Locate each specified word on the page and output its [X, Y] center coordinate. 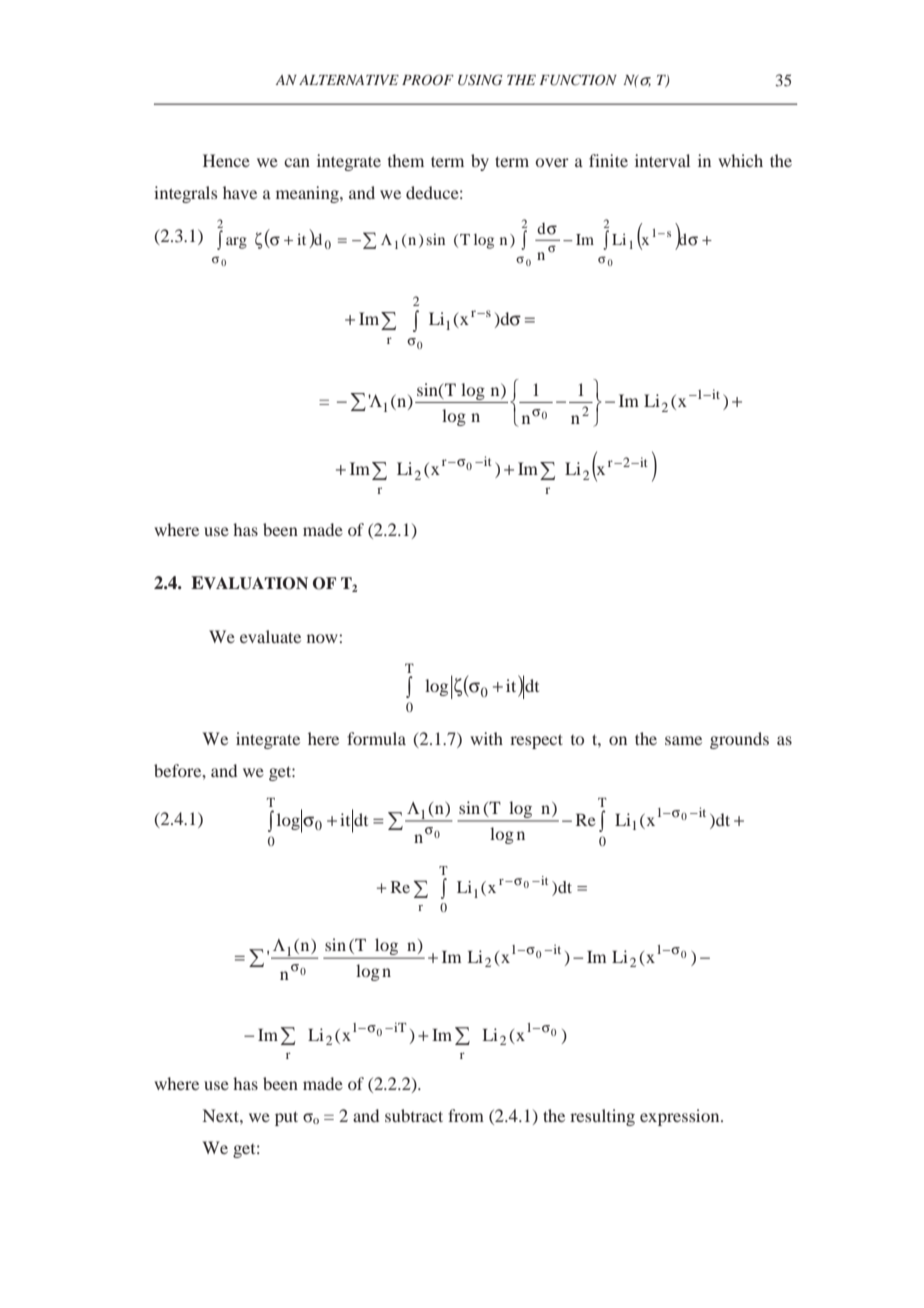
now [323, 638]
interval [662, 160]
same [683, 740]
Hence [226, 160]
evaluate [270, 636]
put [286, 1118]
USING [480, 80]
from [466, 1115]
